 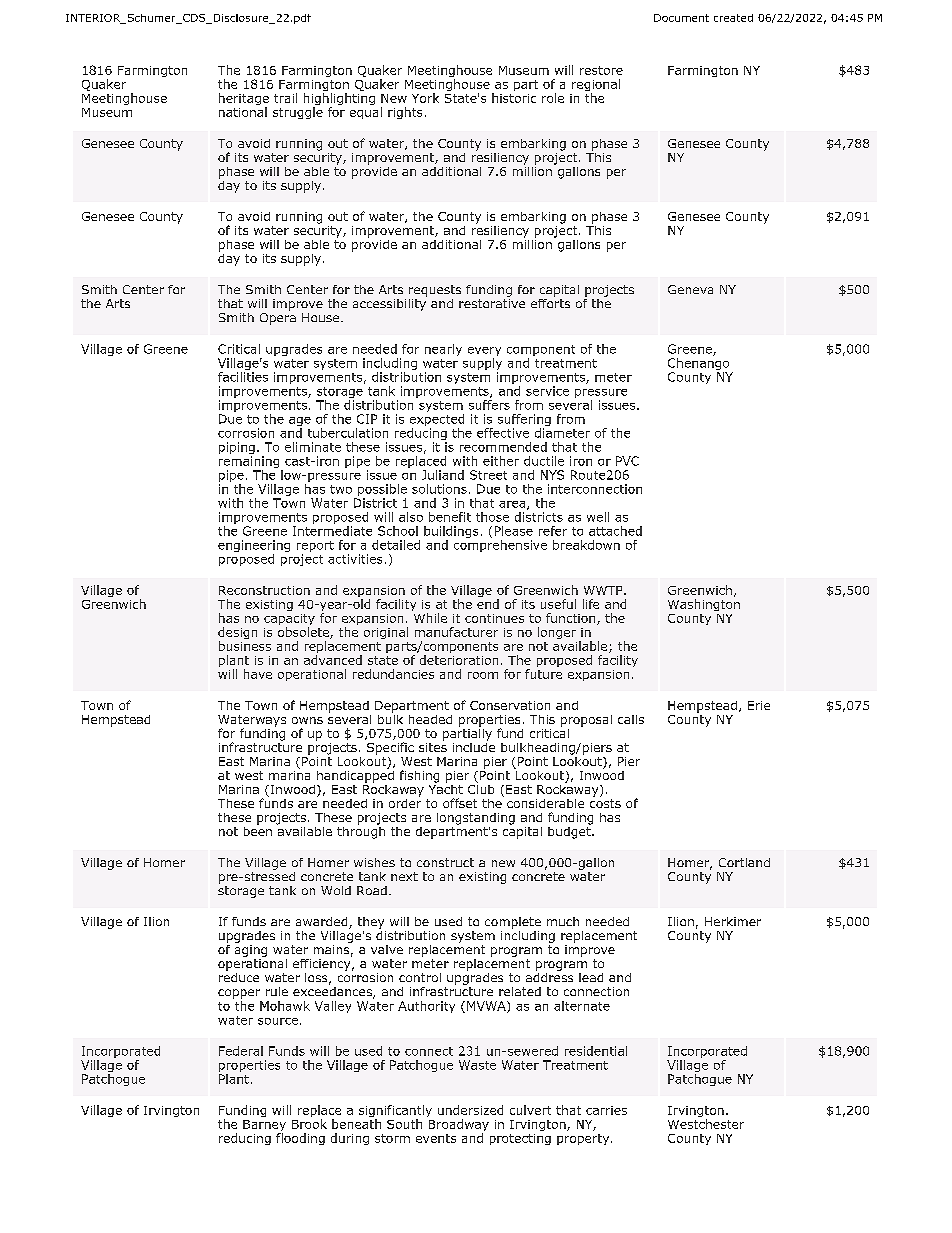 What do you see at coordinates (470, 1110) in the screenshot?
I see `undersized` at bounding box center [470, 1110].
